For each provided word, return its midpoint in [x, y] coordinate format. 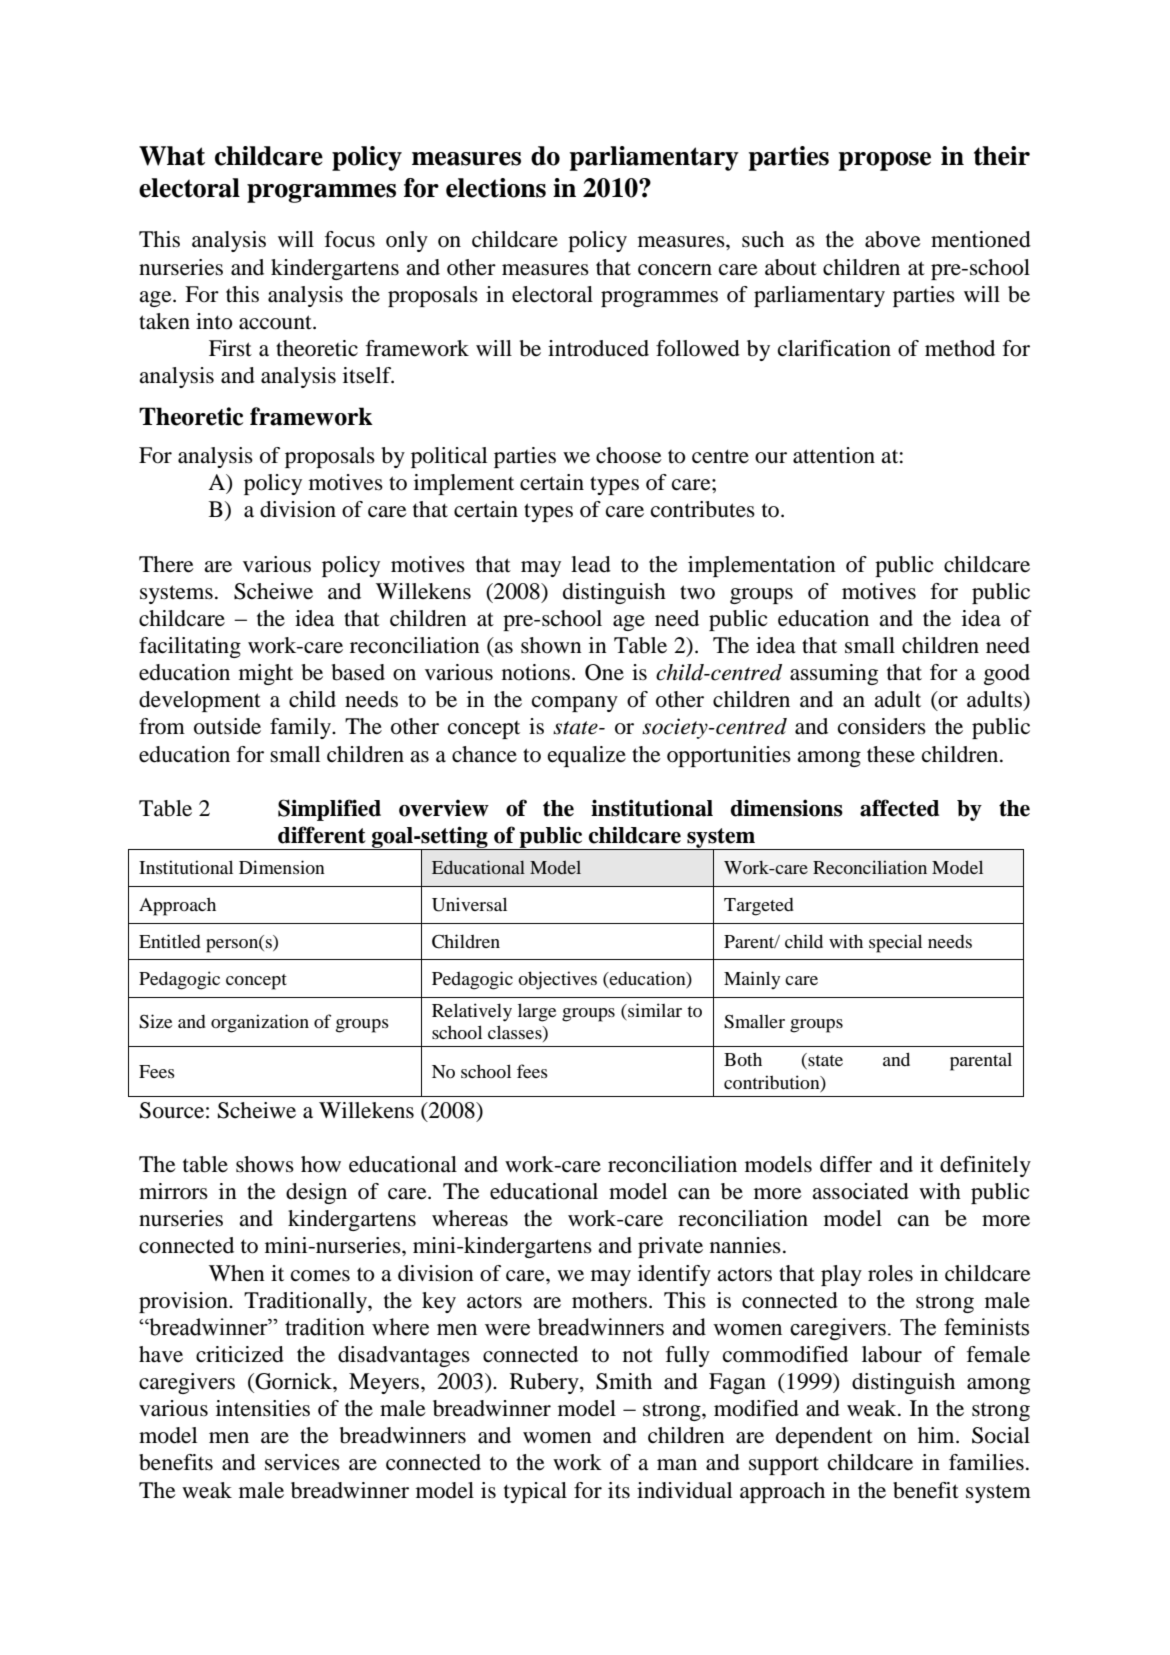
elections [496, 188]
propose [885, 161]
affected [900, 808]
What [172, 156]
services [302, 1462]
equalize [587, 756]
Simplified [329, 810]
